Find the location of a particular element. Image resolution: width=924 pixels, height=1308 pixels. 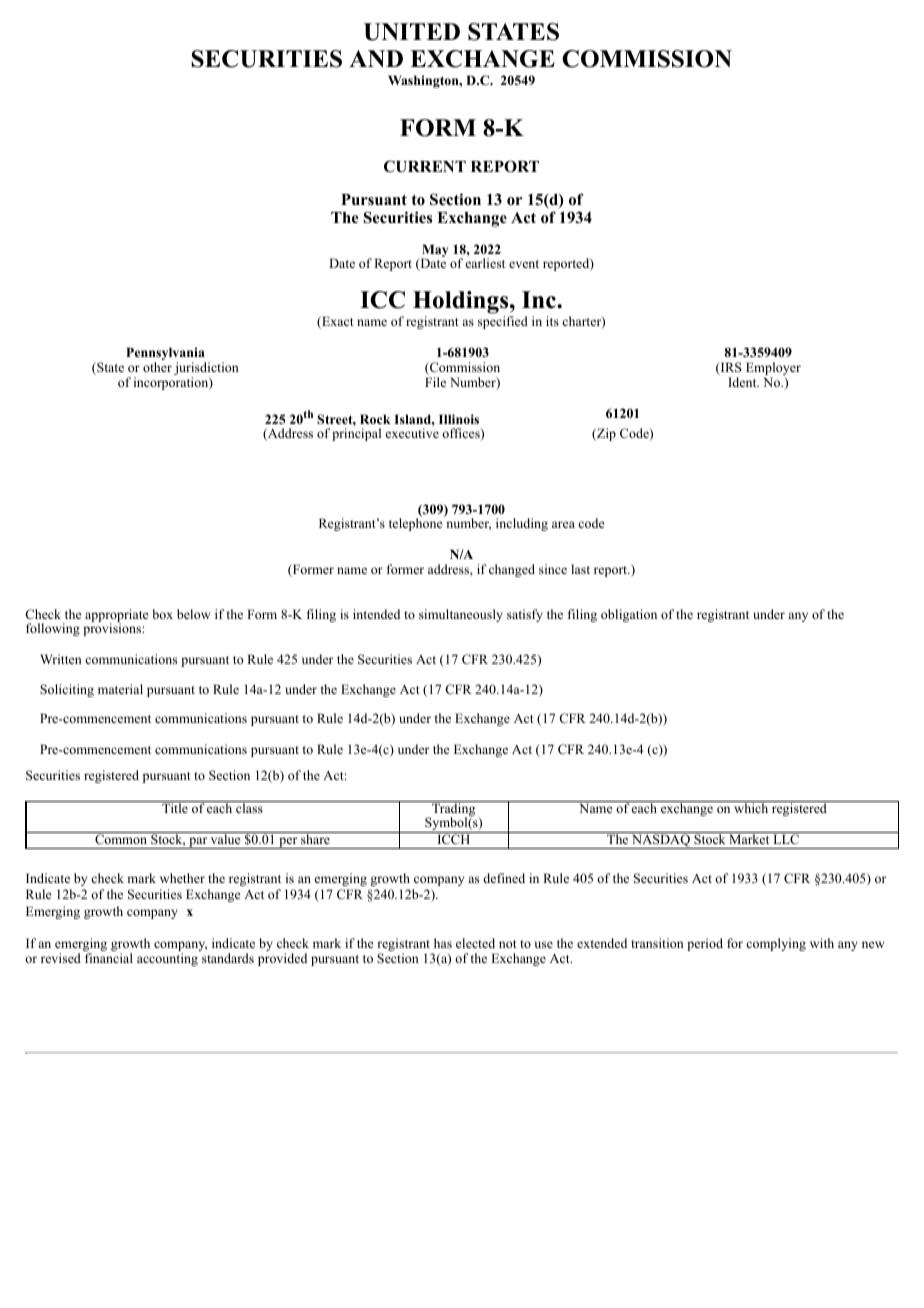

earliest is located at coordinates (485, 263).
